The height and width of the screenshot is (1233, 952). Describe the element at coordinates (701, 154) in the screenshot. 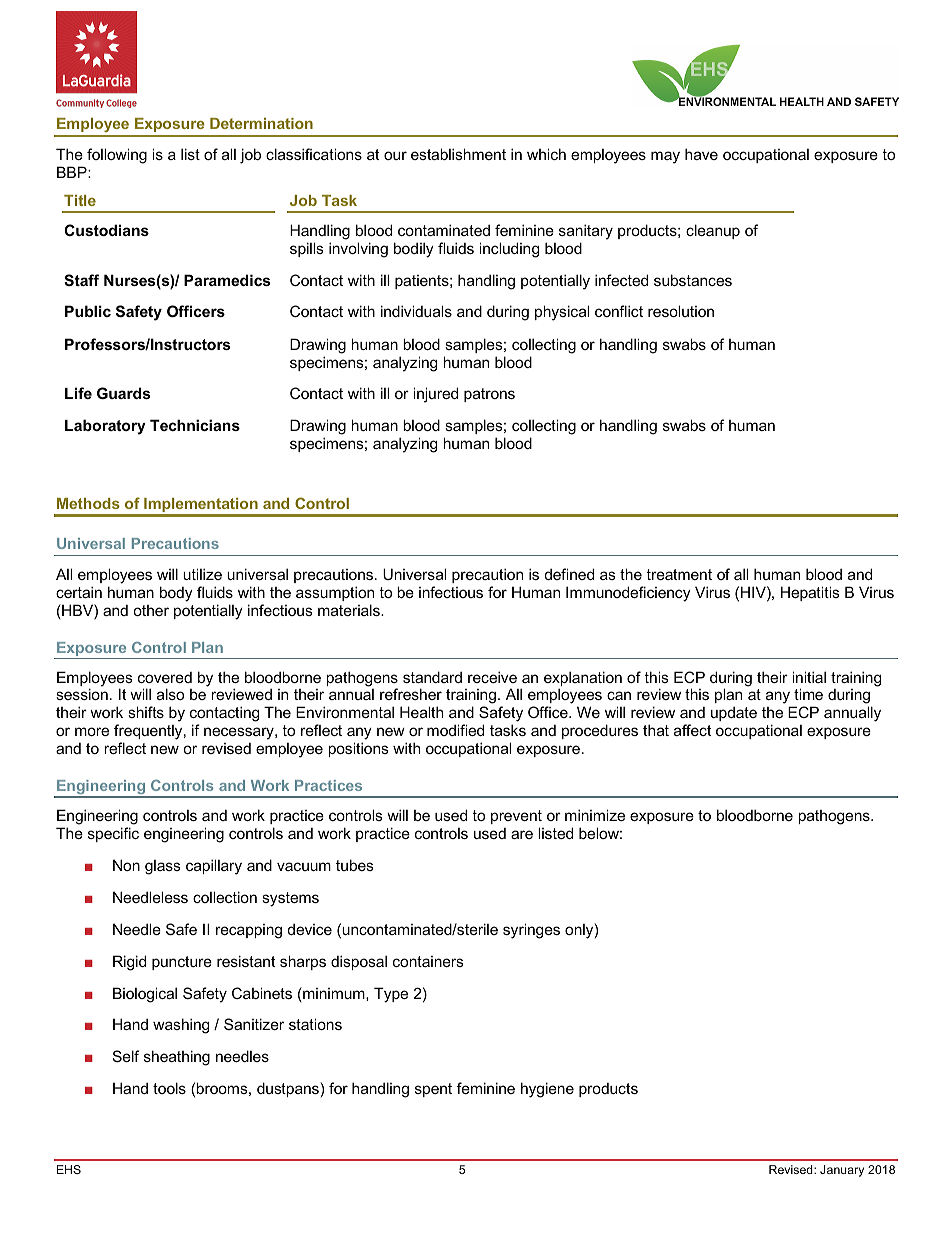

I see `have` at that location.
